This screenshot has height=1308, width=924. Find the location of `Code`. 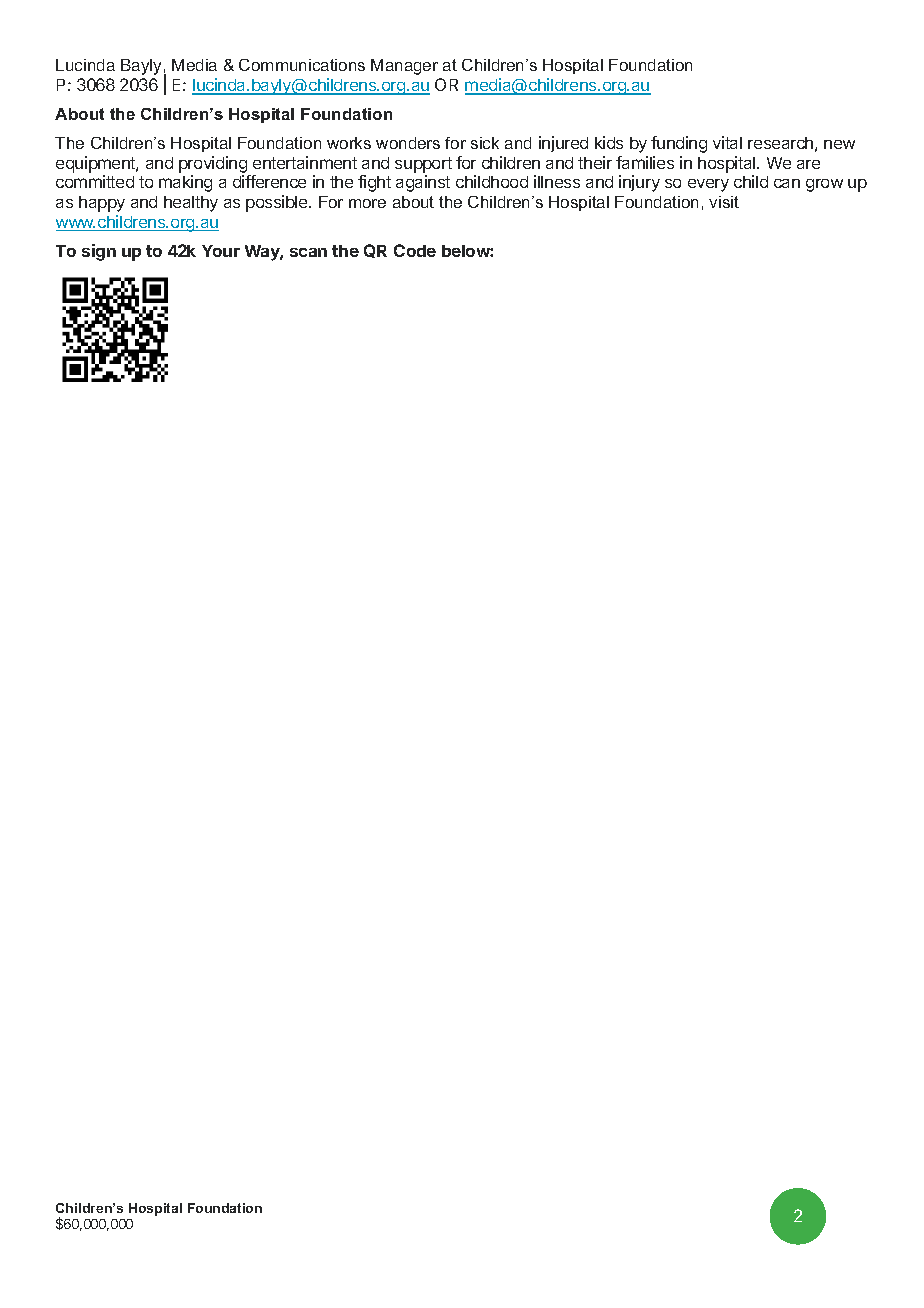

Code is located at coordinates (415, 250).
